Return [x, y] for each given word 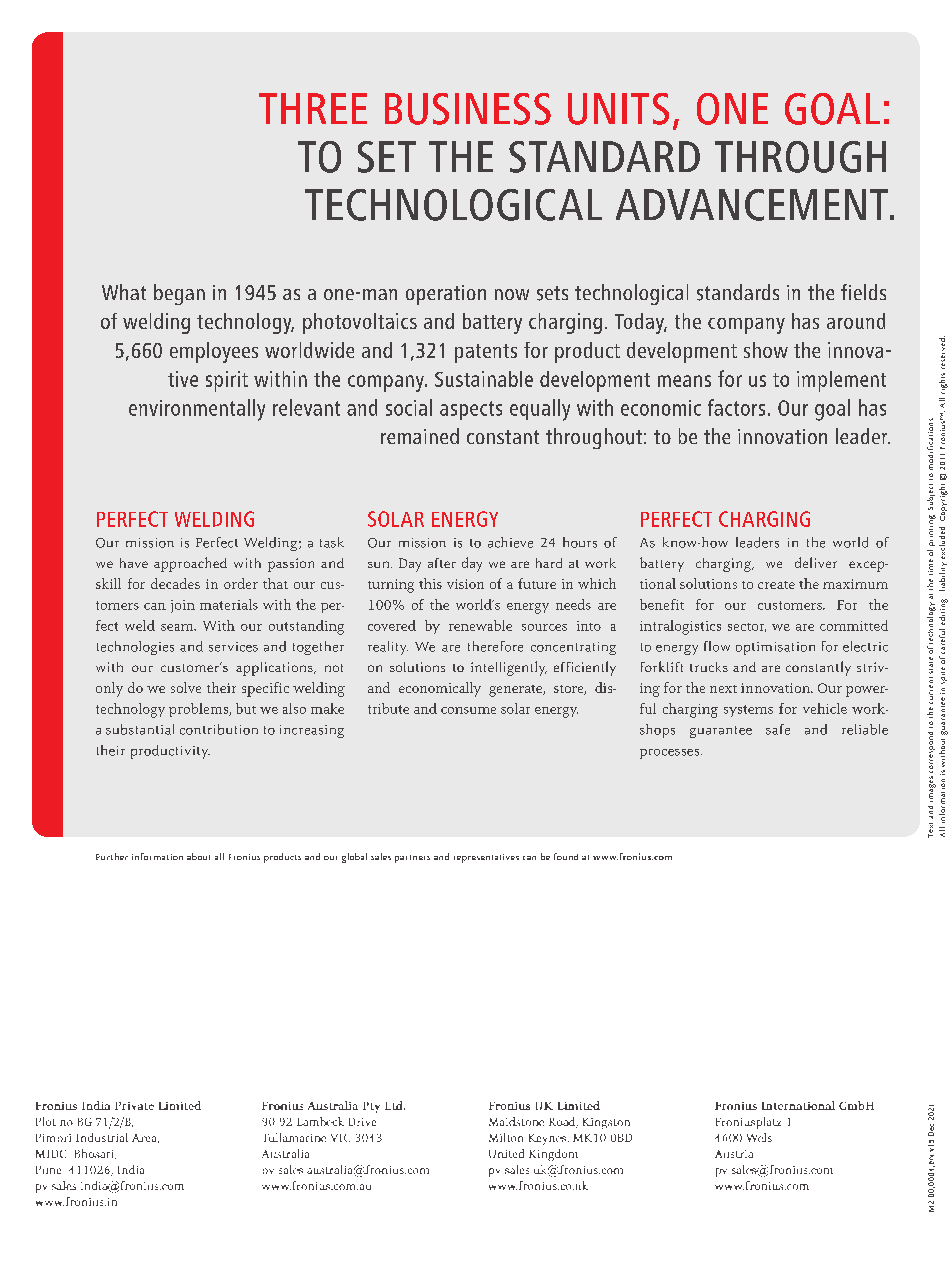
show [766, 350]
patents [486, 353]
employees [214, 352]
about [198, 856]
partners [412, 859]
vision [465, 584]
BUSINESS [468, 109]
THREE [313, 108]
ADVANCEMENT [753, 205]
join [183, 606]
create [776, 585]
